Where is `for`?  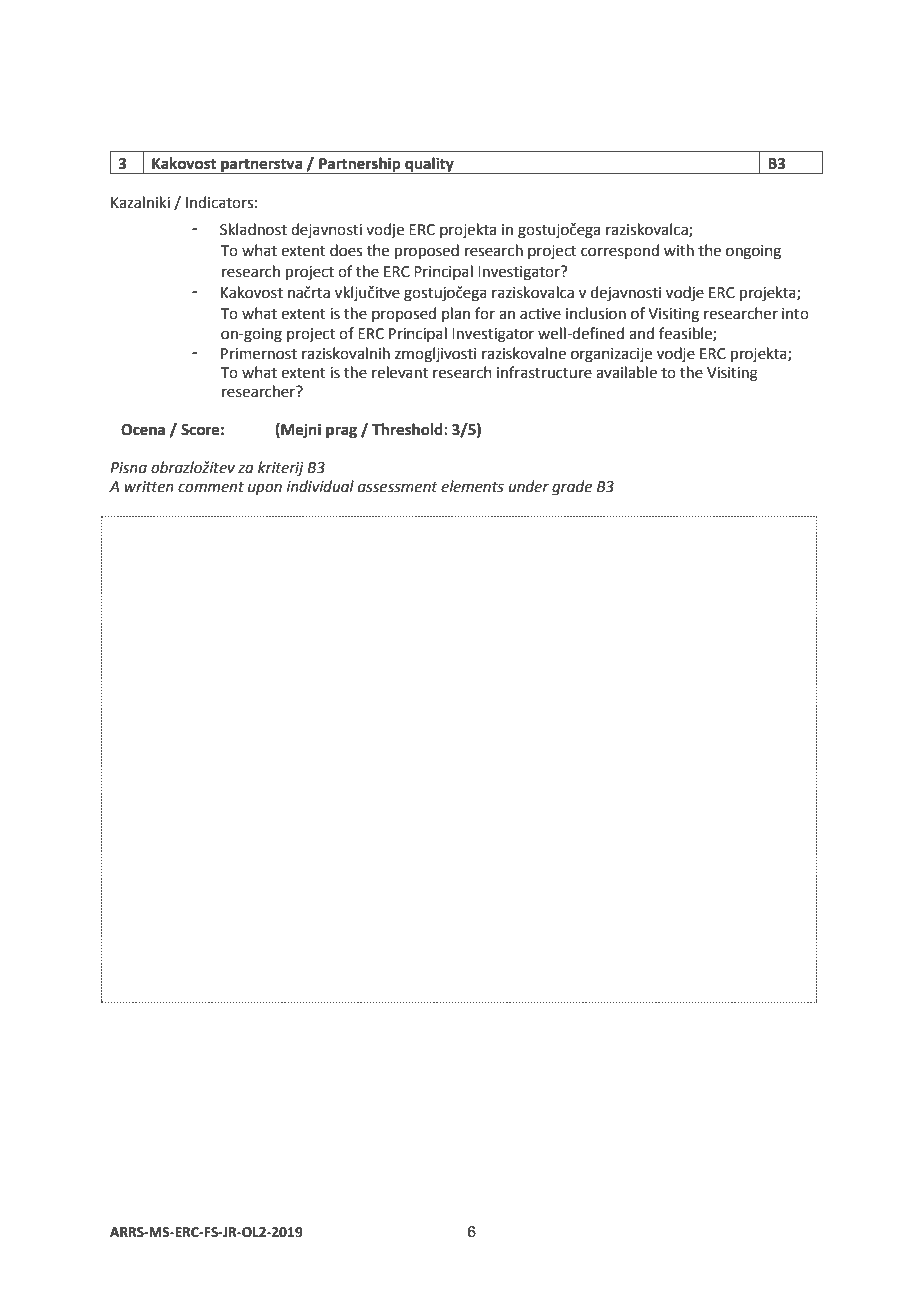 for is located at coordinates (485, 313).
